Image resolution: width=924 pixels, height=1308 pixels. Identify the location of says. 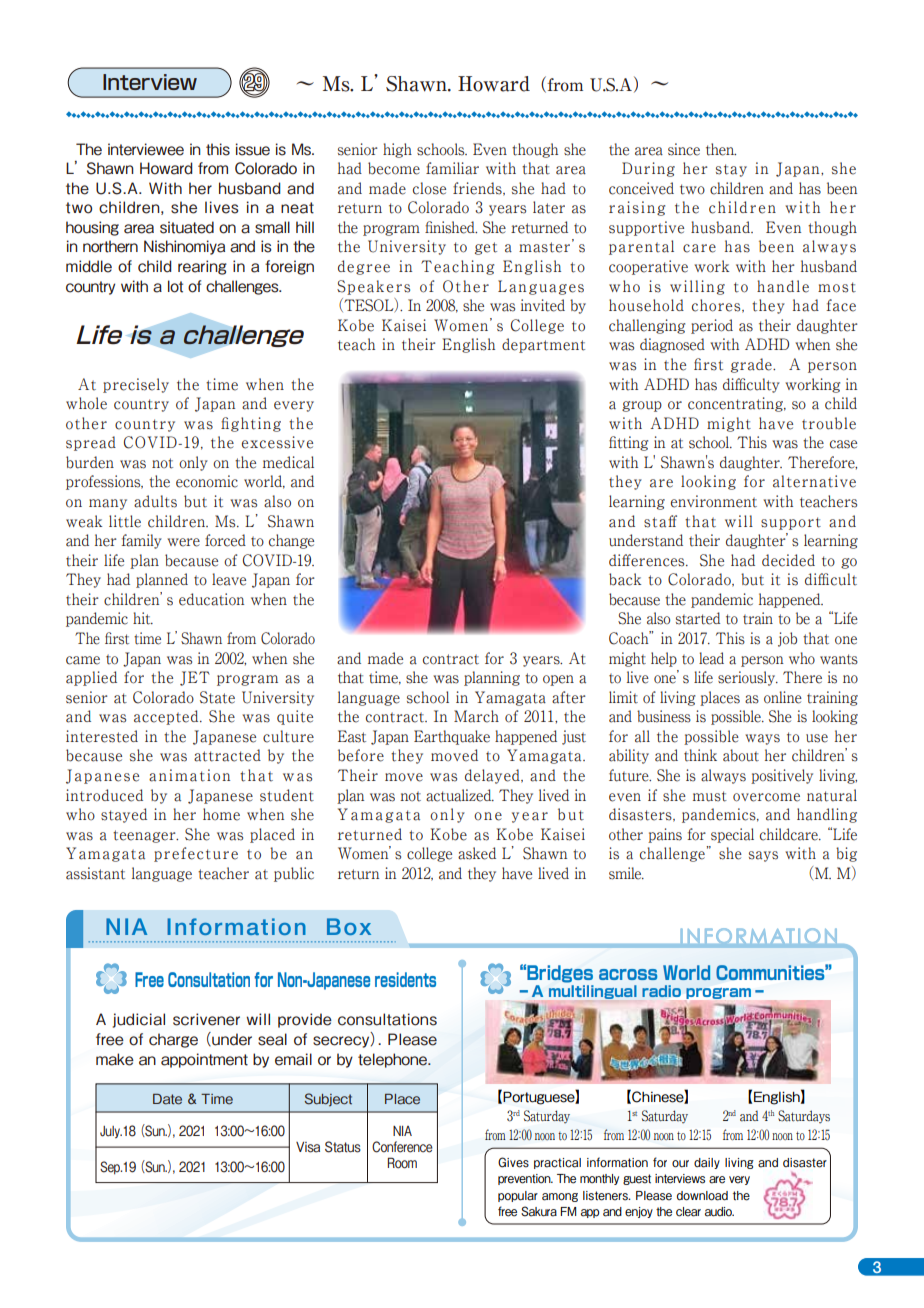
(763, 856).
